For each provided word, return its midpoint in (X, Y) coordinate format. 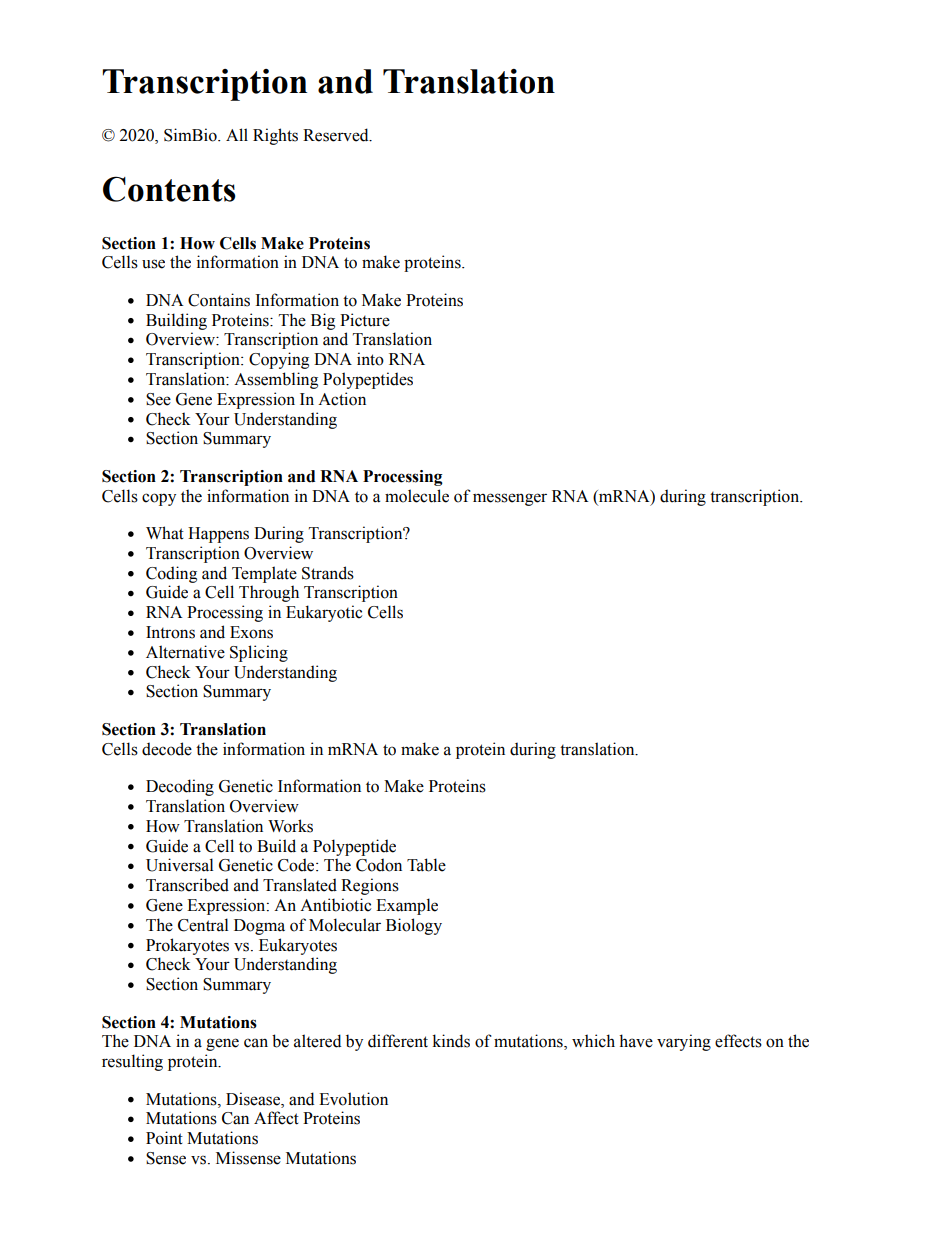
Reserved (337, 135)
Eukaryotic (324, 613)
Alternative (185, 652)
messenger (510, 499)
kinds (451, 1041)
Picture (365, 320)
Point (164, 1138)
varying (684, 1042)
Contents (169, 189)
